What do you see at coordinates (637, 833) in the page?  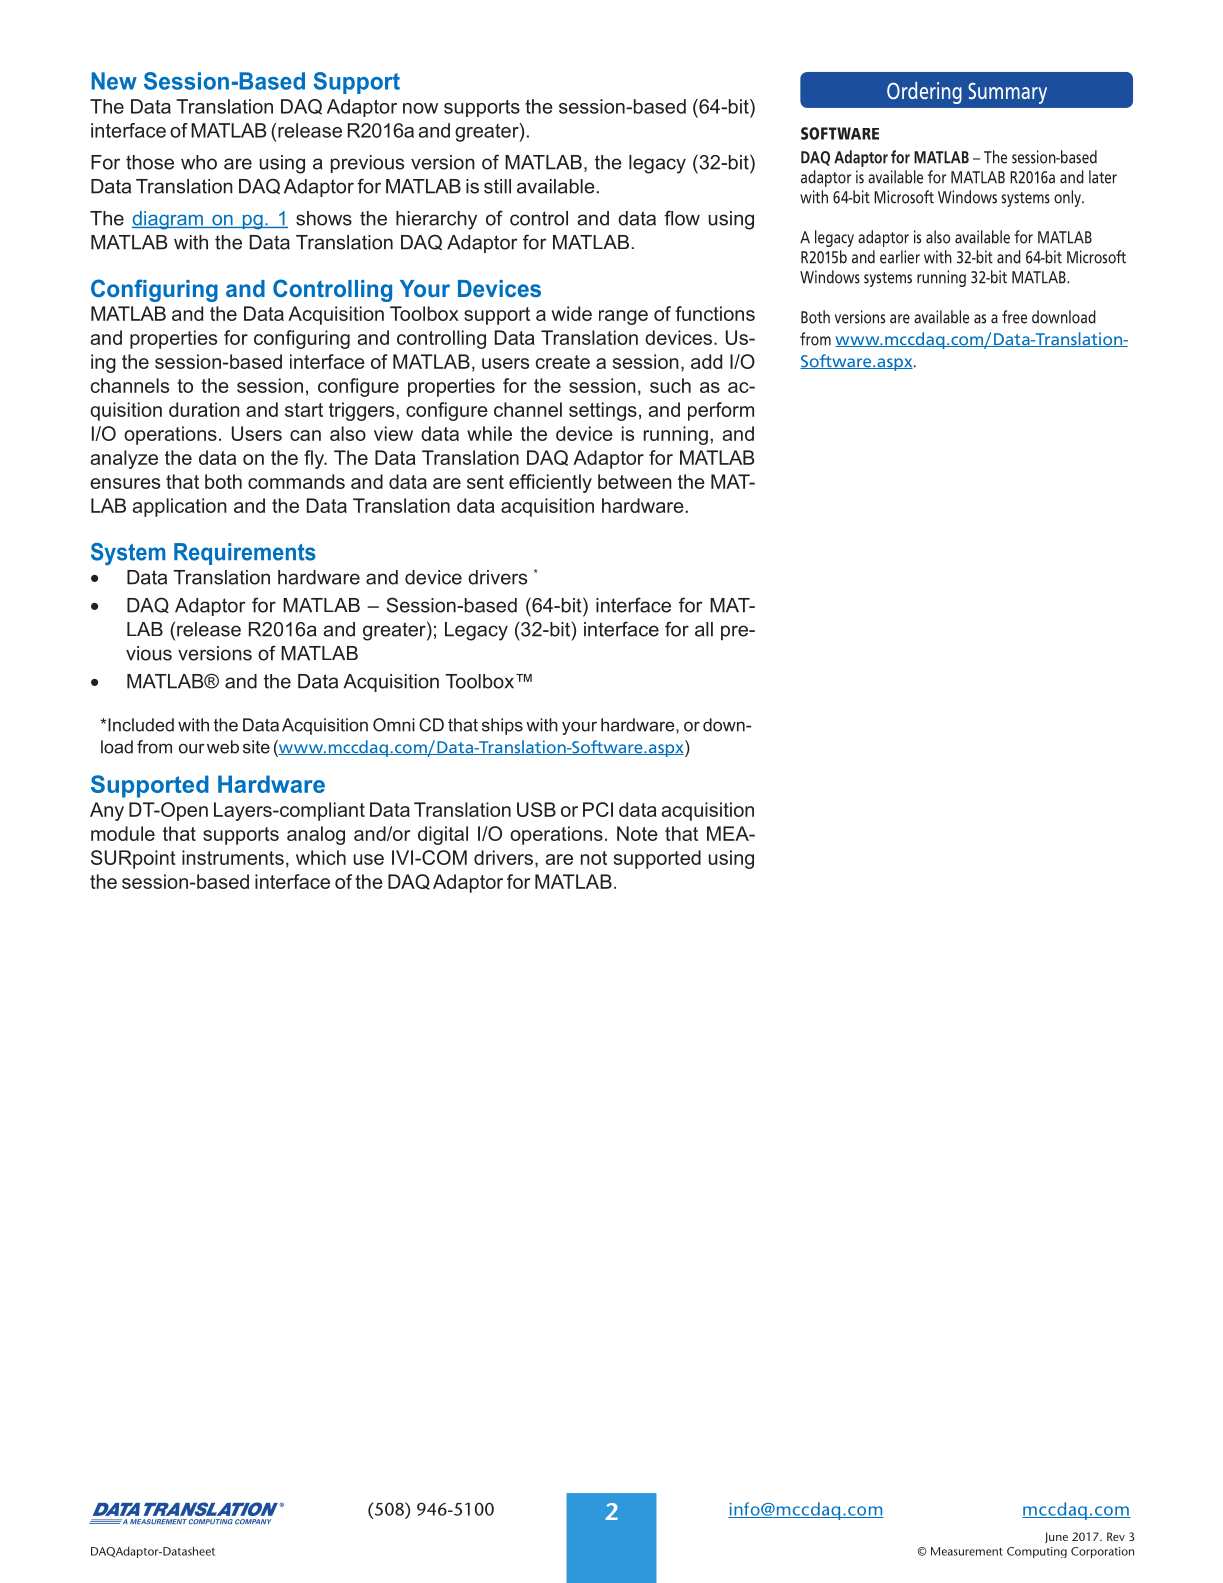 I see `Note` at bounding box center [637, 833].
